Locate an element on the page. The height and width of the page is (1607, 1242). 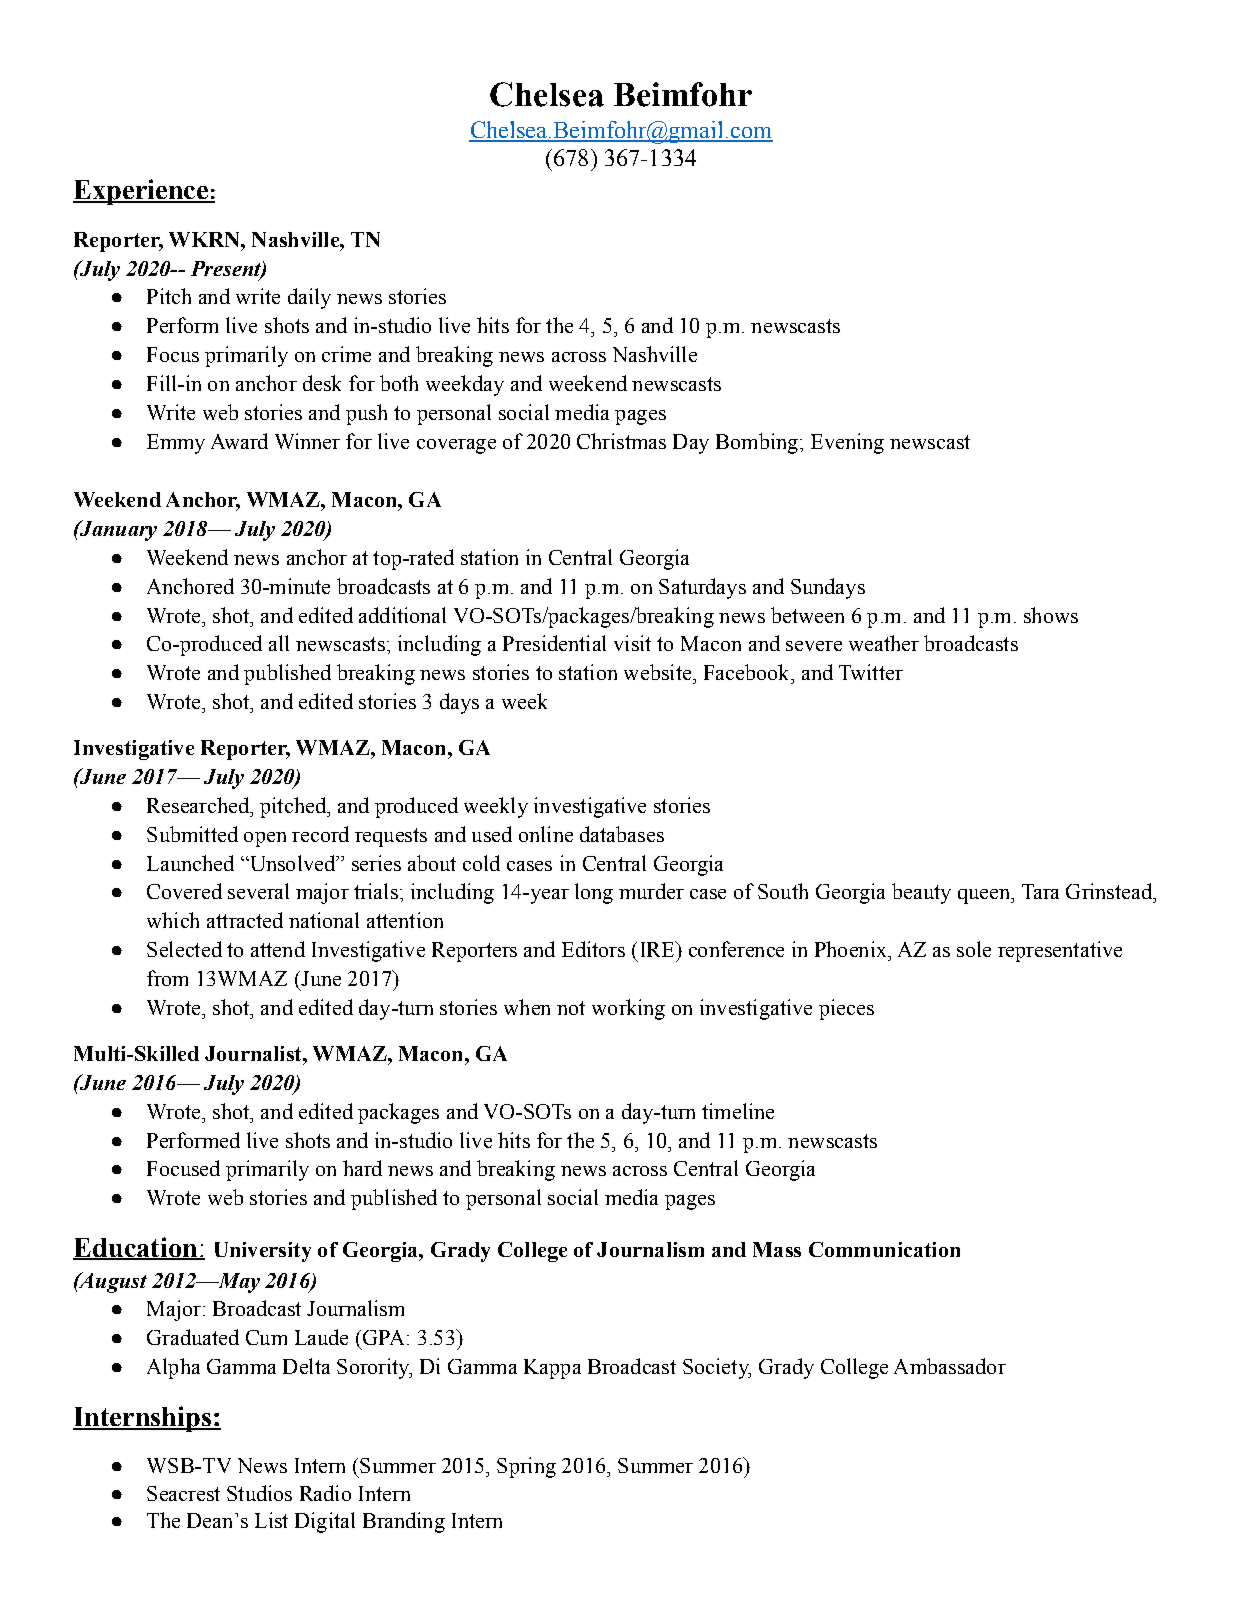
both is located at coordinates (399, 383).
